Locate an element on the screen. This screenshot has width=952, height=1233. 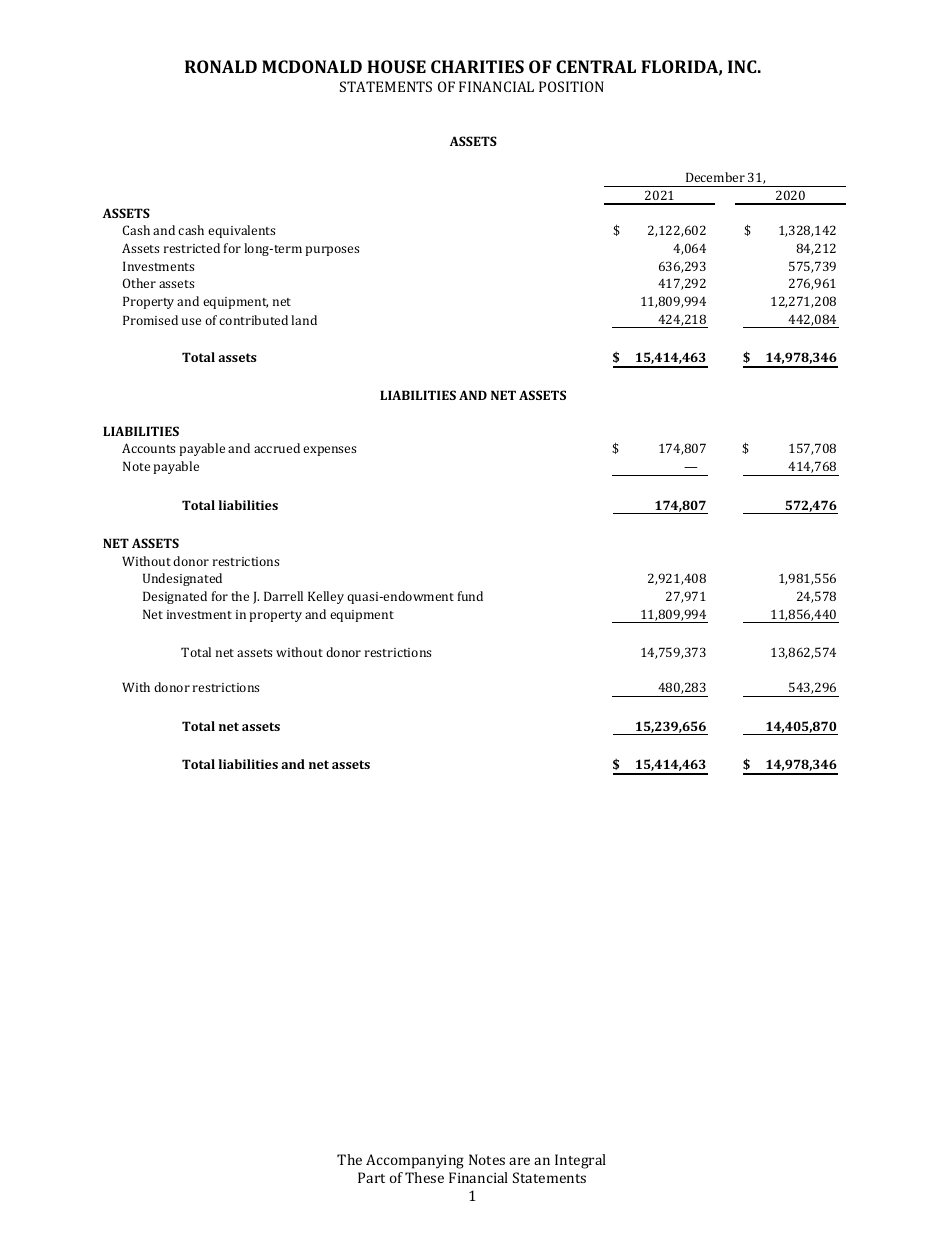
Integral is located at coordinates (580, 1161).
